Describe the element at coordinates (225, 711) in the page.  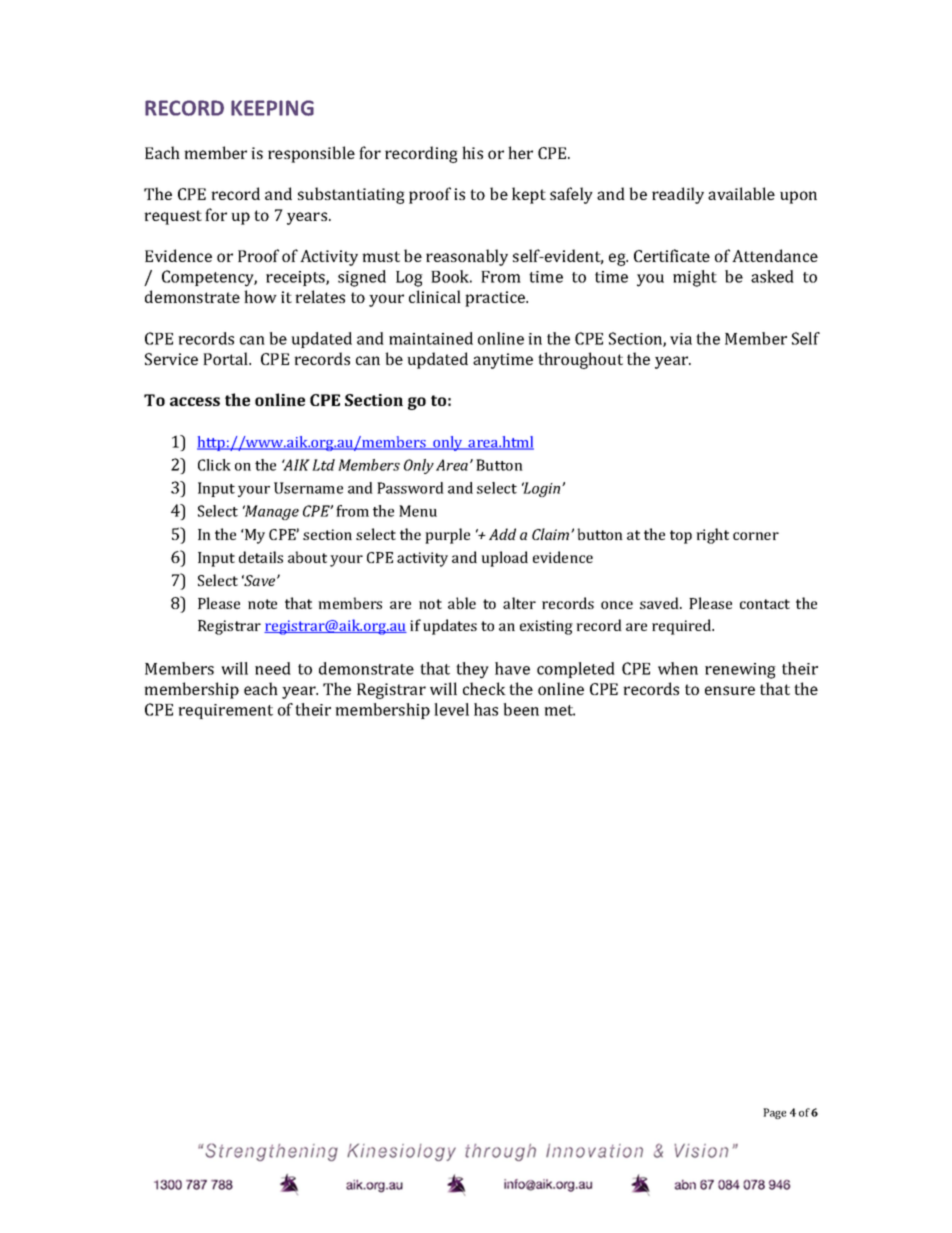
I see `requirement` at that location.
